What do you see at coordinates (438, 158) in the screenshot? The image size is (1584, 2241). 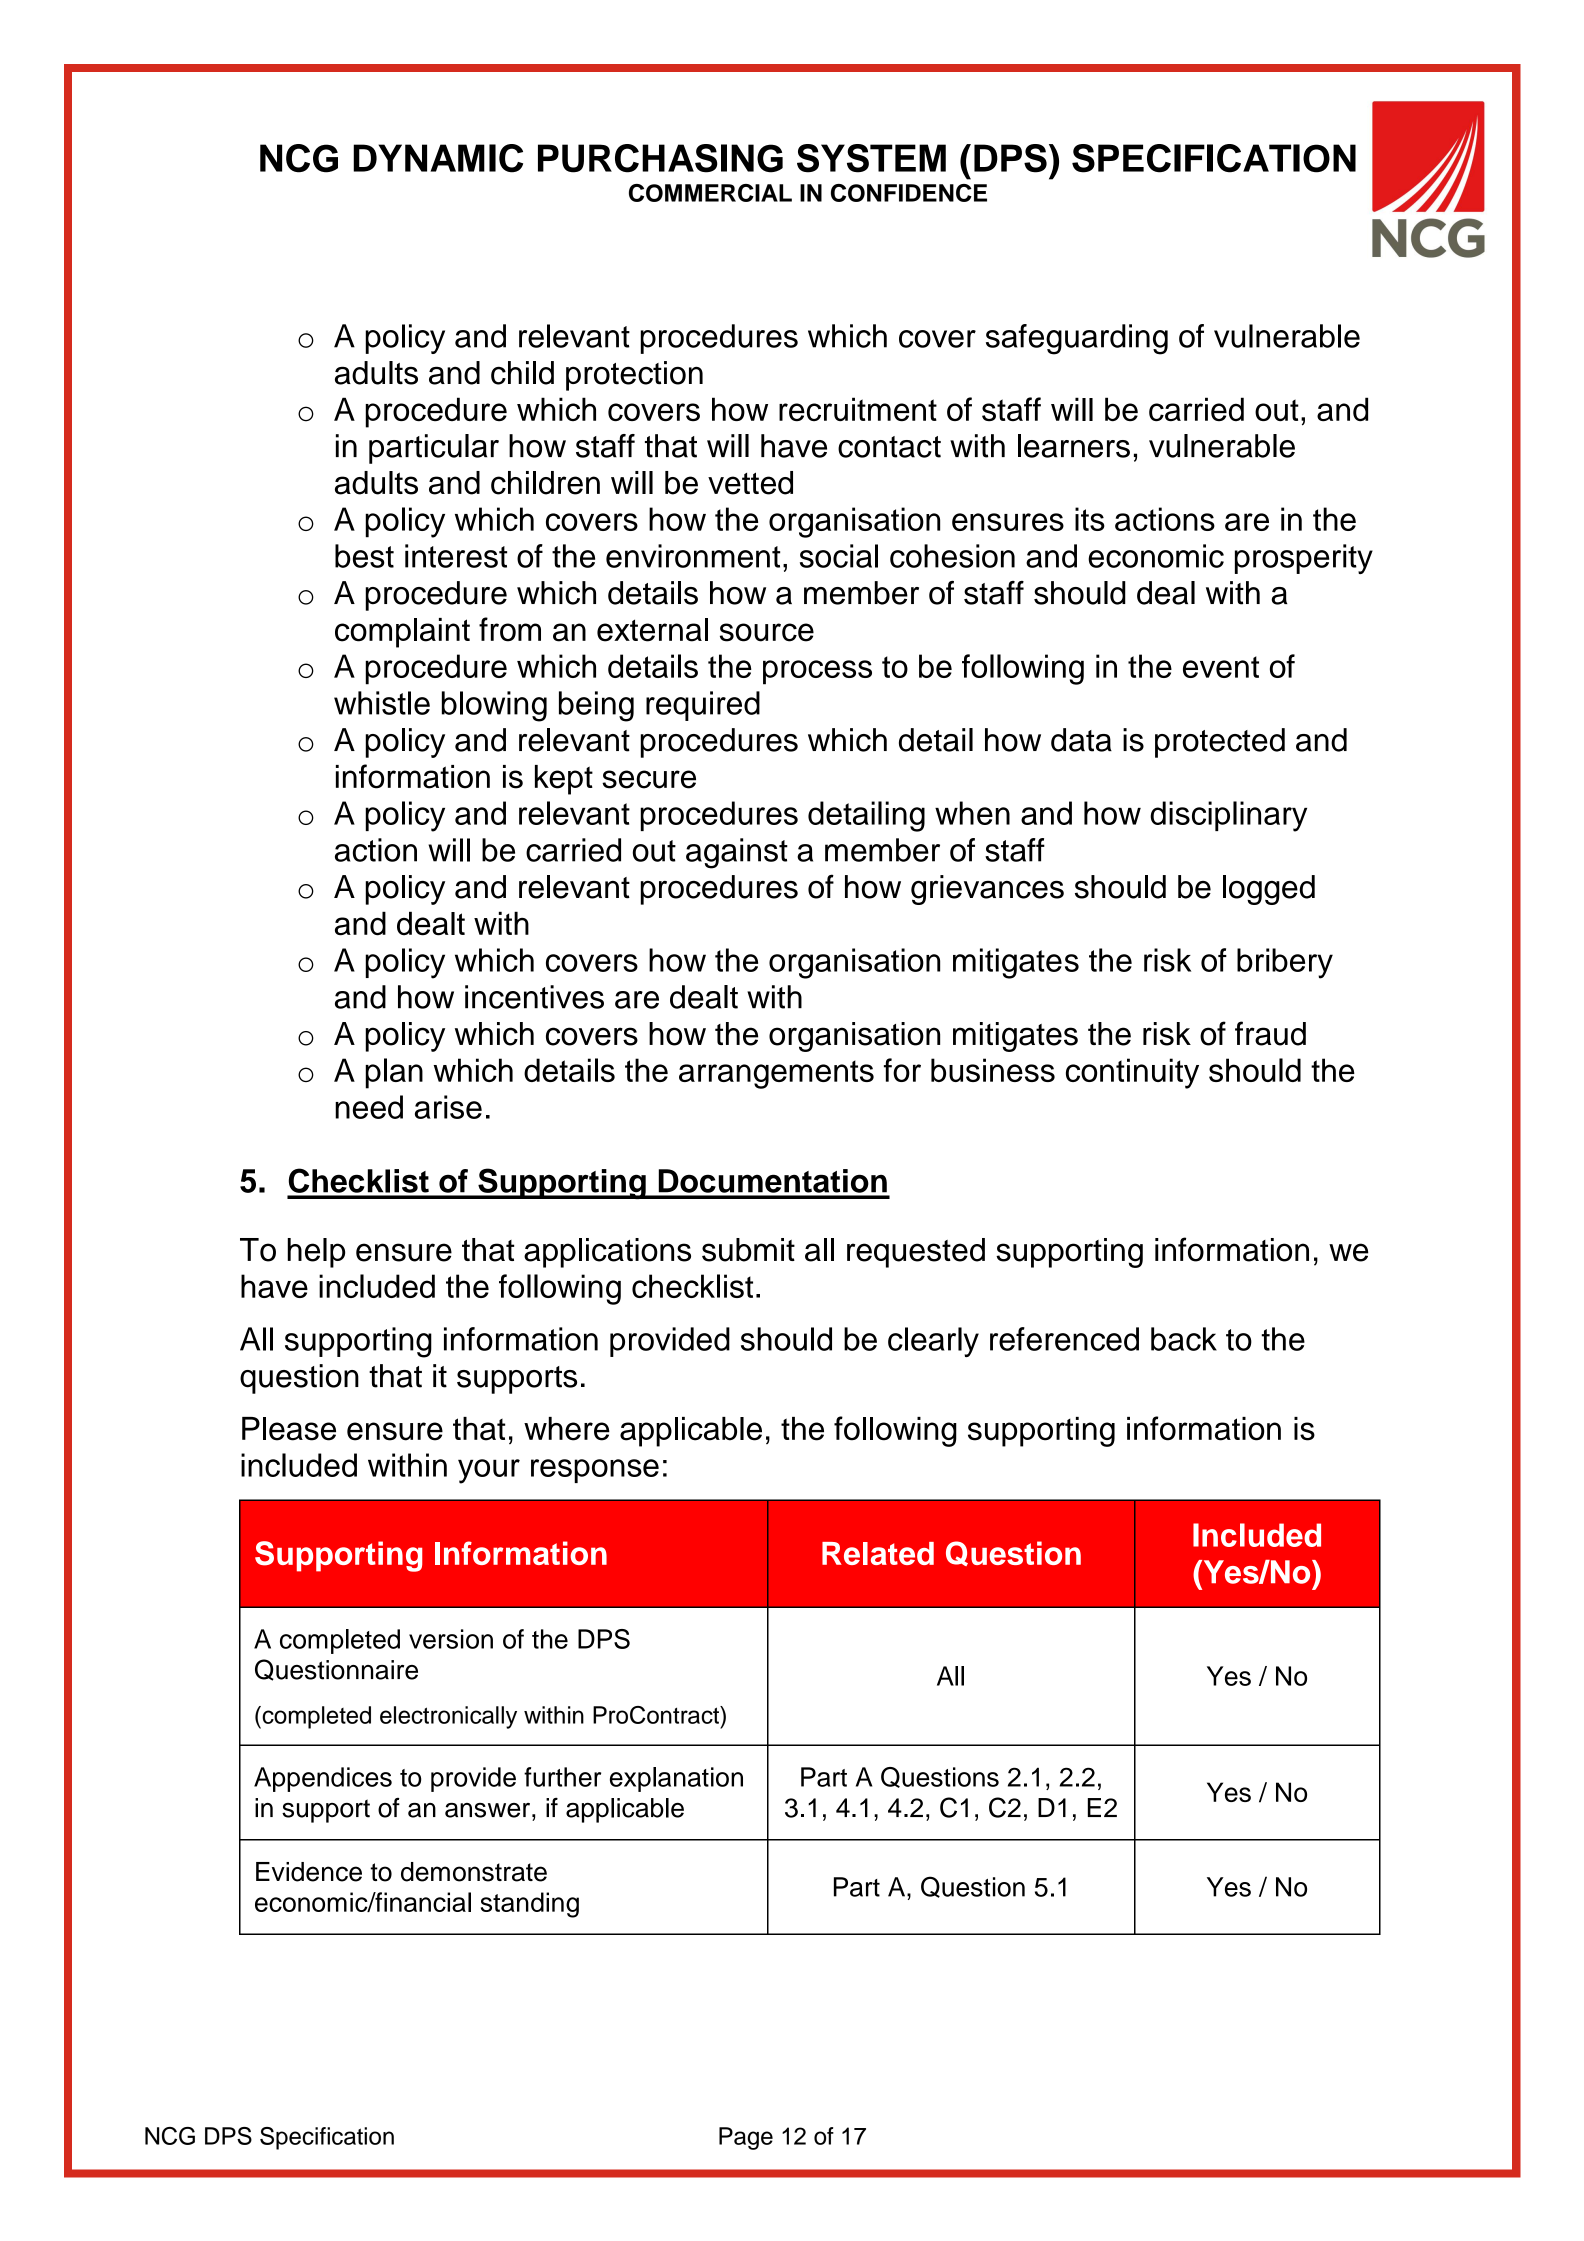 I see `DYNAMIC` at bounding box center [438, 158].
